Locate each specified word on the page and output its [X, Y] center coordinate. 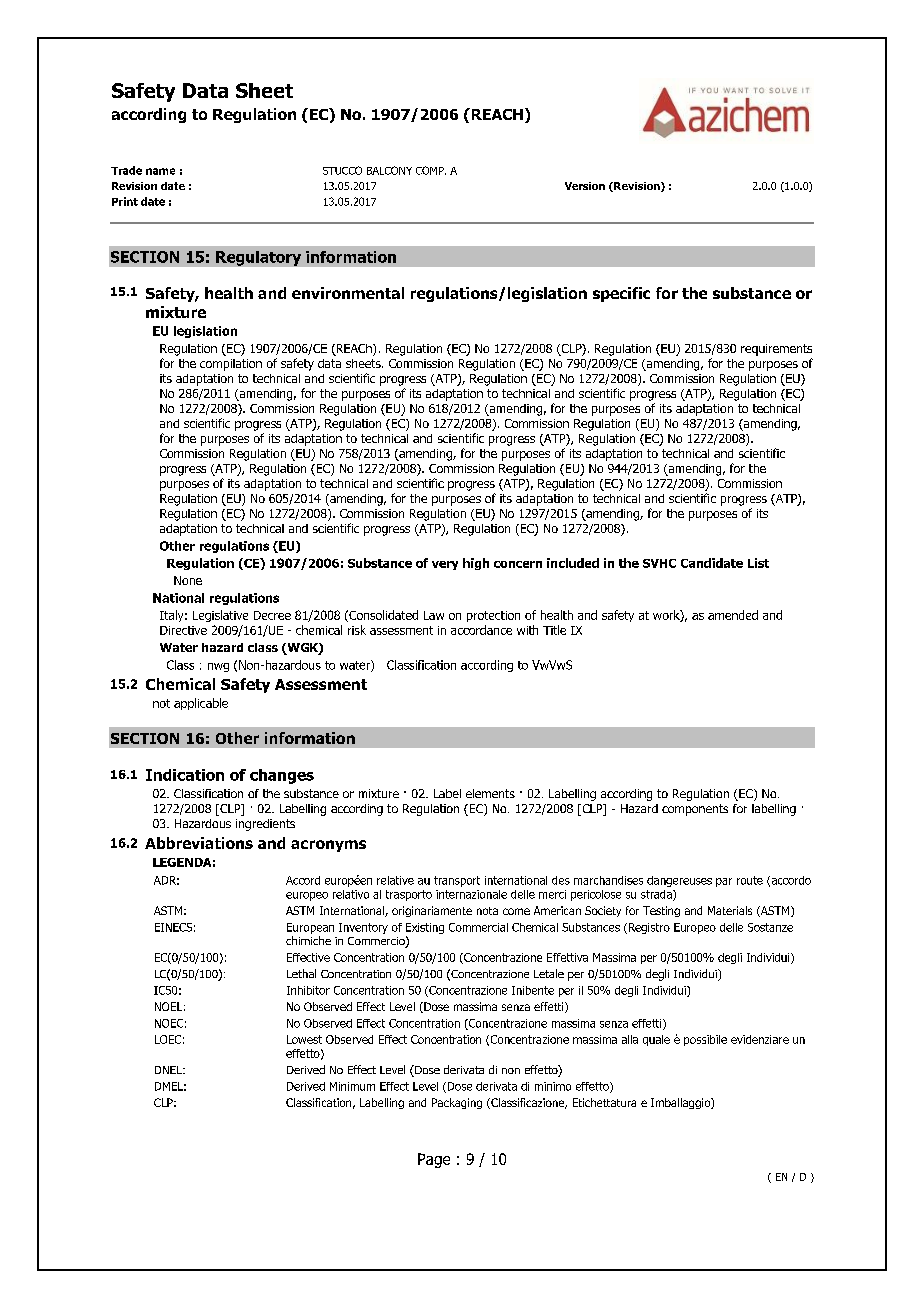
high [476, 564]
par [724, 882]
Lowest [304, 1039]
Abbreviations [199, 843]
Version [585, 186]
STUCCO [342, 170]
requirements [776, 350]
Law [434, 615]
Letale [549, 973]
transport [457, 881]
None [188, 580]
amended [733, 615]
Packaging [457, 1103]
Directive [183, 630]
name [160, 171]
